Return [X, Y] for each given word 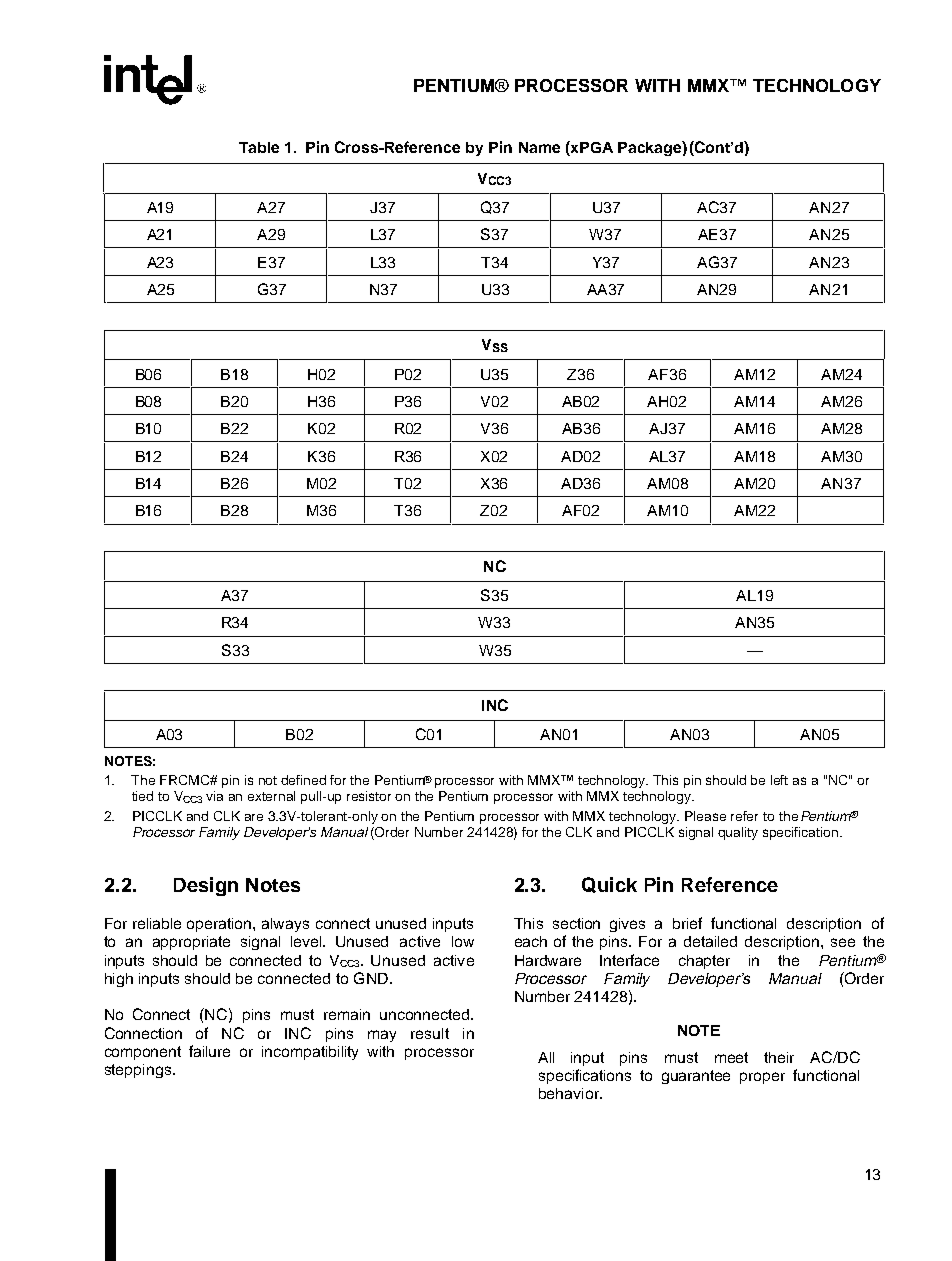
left [779, 780]
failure [209, 1051]
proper [762, 1078]
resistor [369, 796]
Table [259, 147]
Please [705, 816]
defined [303, 780]
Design [206, 886]
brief [687, 923]
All [546, 1057]
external [271, 796]
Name [539, 147]
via [214, 796]
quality [738, 833]
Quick [609, 885]
